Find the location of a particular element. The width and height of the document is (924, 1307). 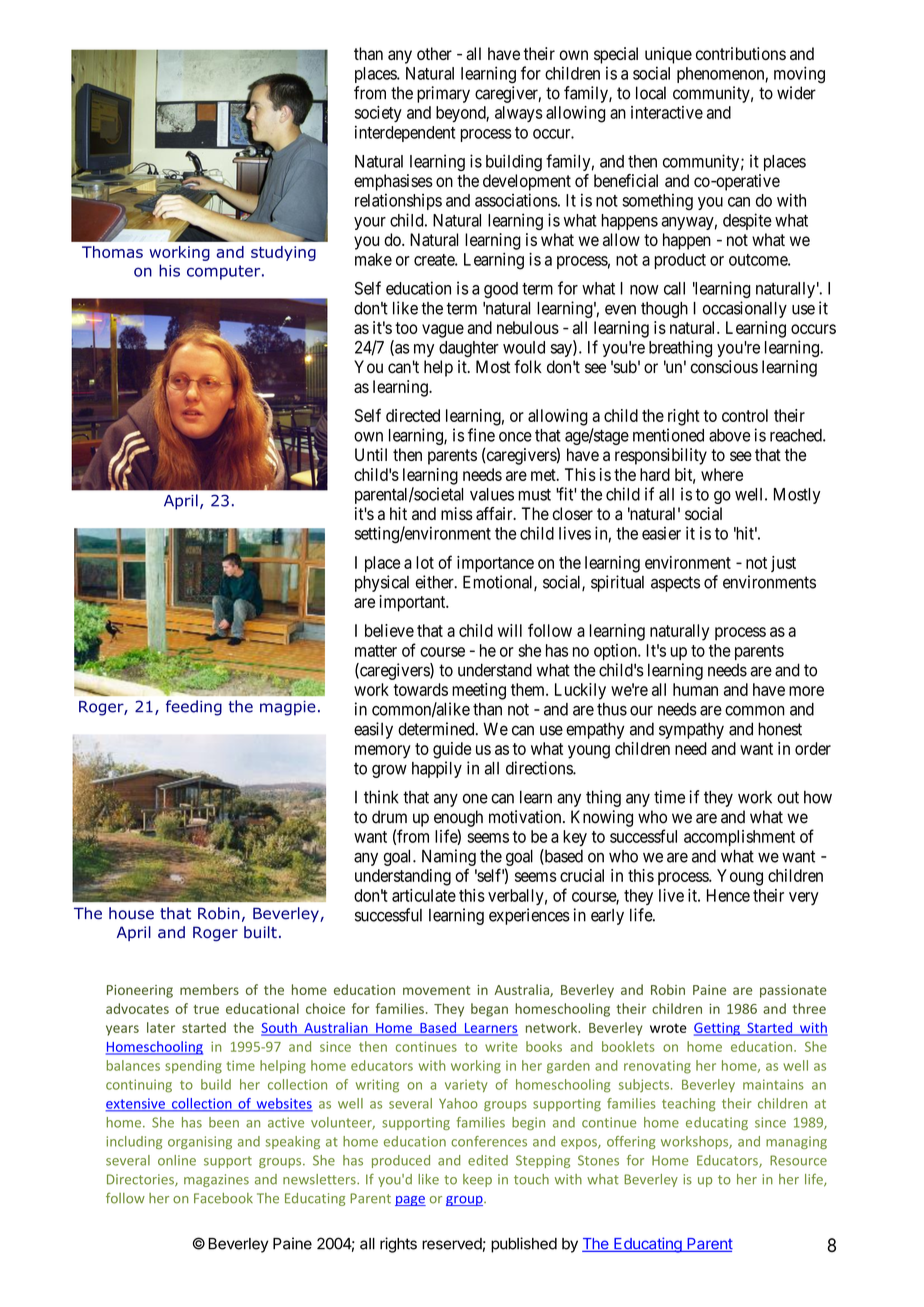

Hence is located at coordinates (728, 895).
